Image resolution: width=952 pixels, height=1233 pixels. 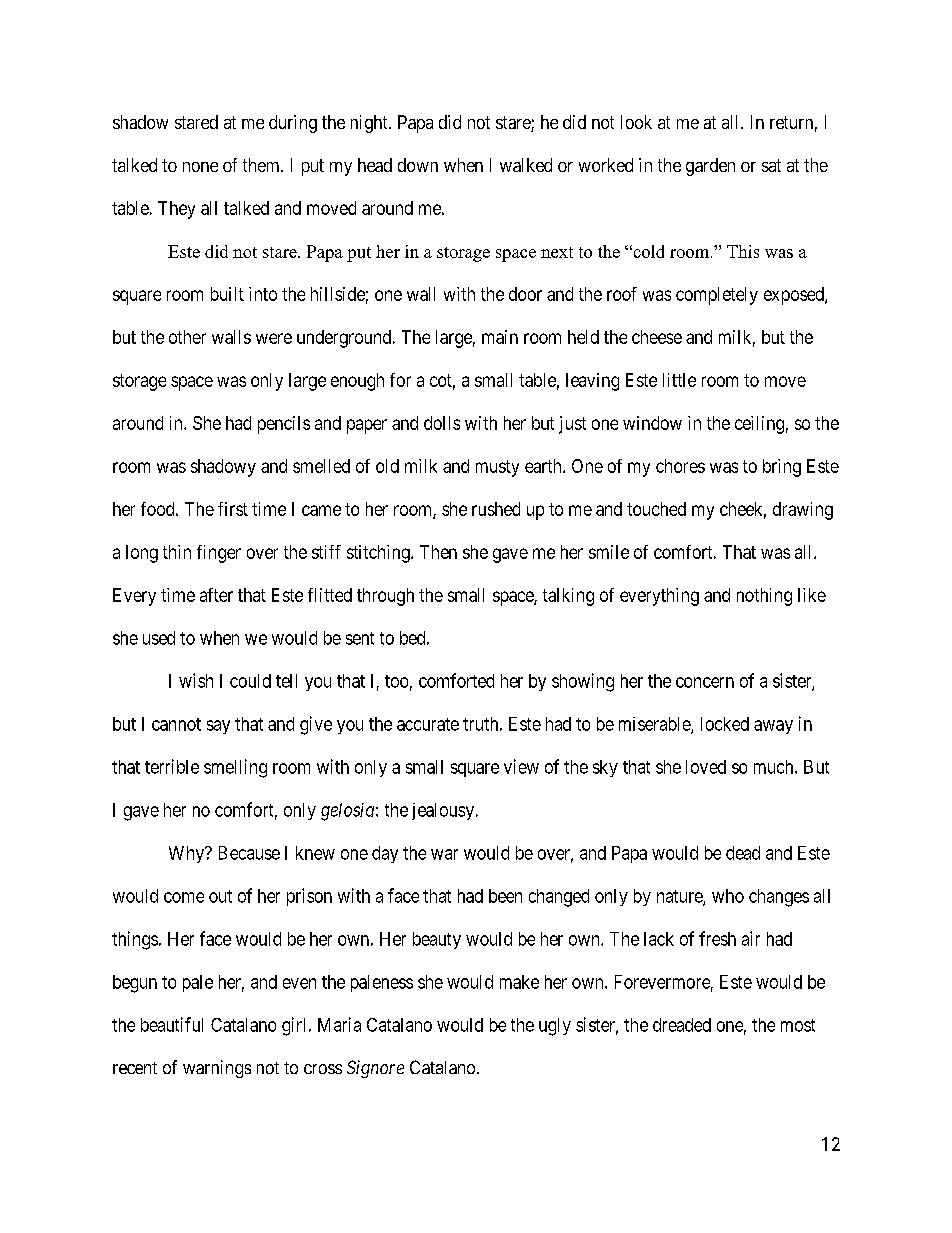 I want to click on other, so click(x=187, y=337).
